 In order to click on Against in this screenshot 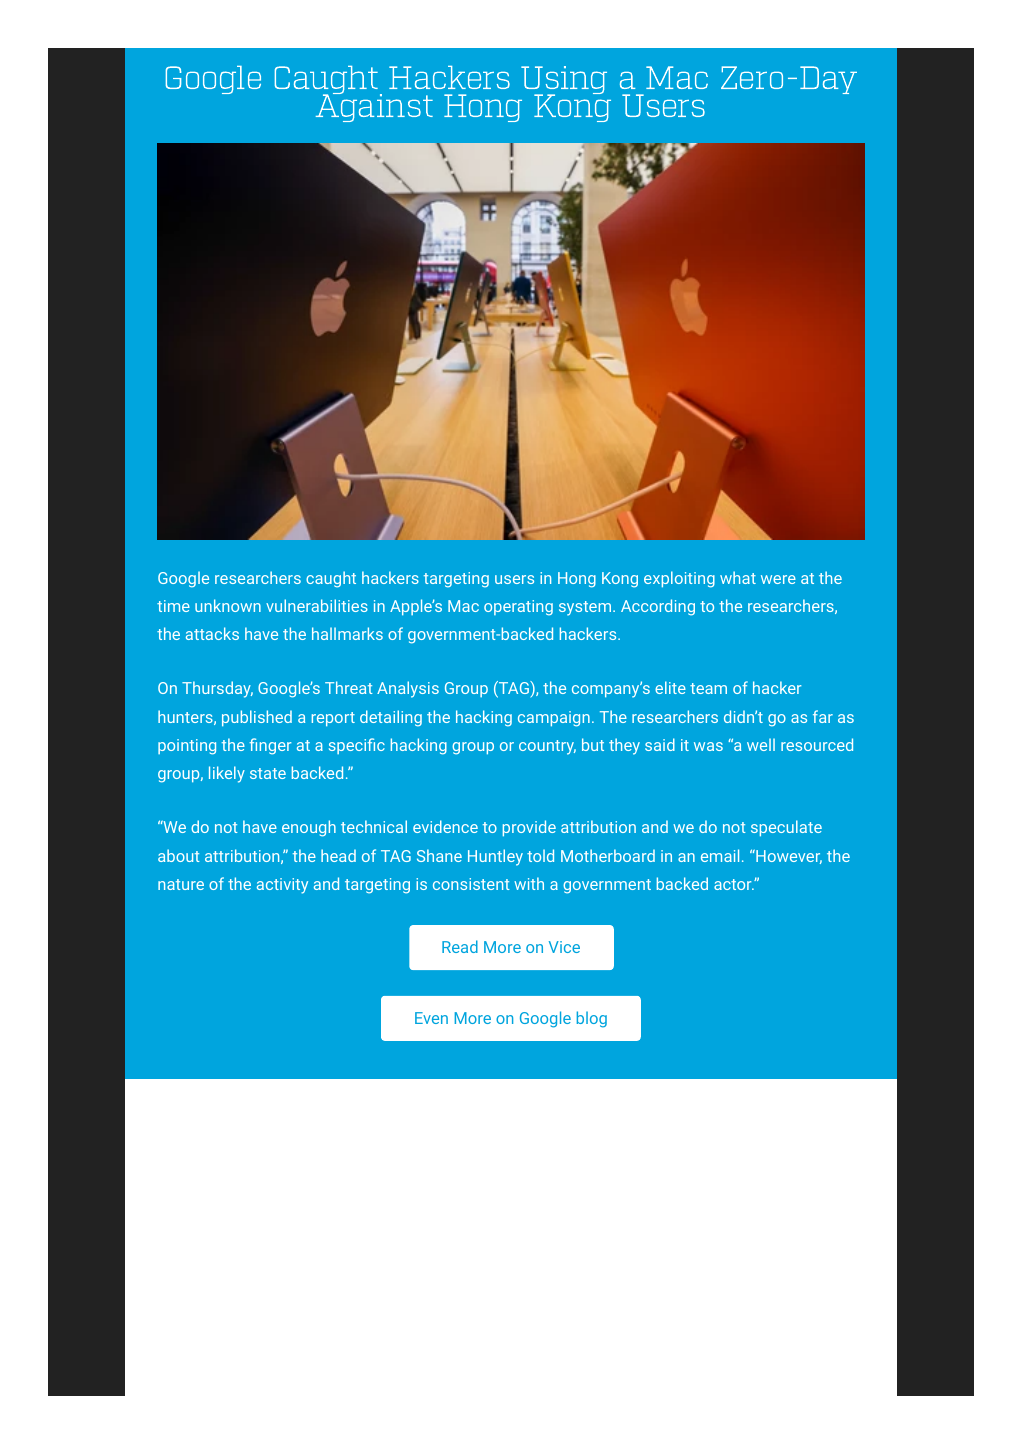, I will do `click(374, 107)`.
